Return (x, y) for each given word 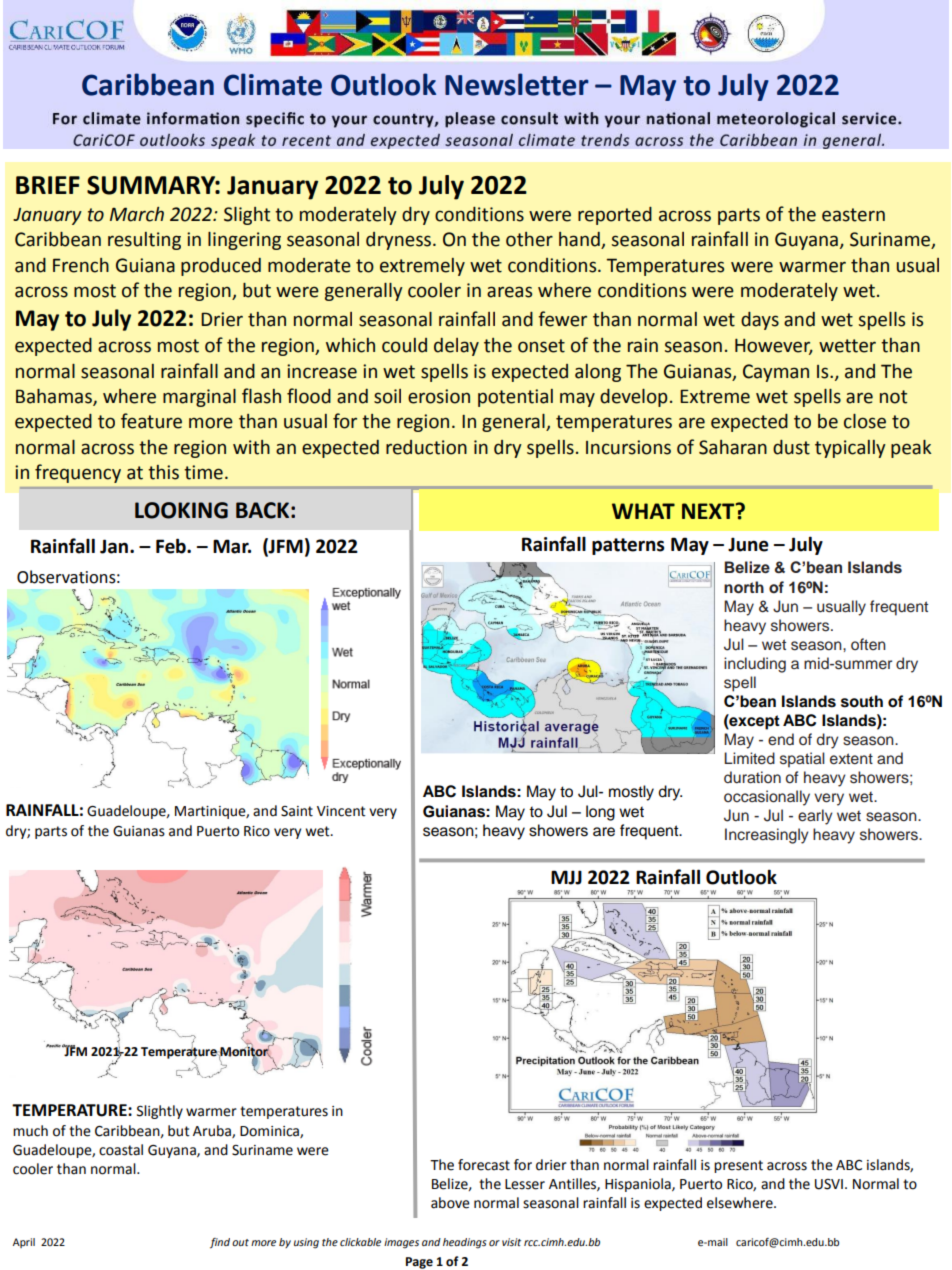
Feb (172, 546)
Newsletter (517, 84)
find (220, 1243)
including (755, 665)
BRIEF (48, 185)
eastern (853, 215)
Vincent (341, 811)
